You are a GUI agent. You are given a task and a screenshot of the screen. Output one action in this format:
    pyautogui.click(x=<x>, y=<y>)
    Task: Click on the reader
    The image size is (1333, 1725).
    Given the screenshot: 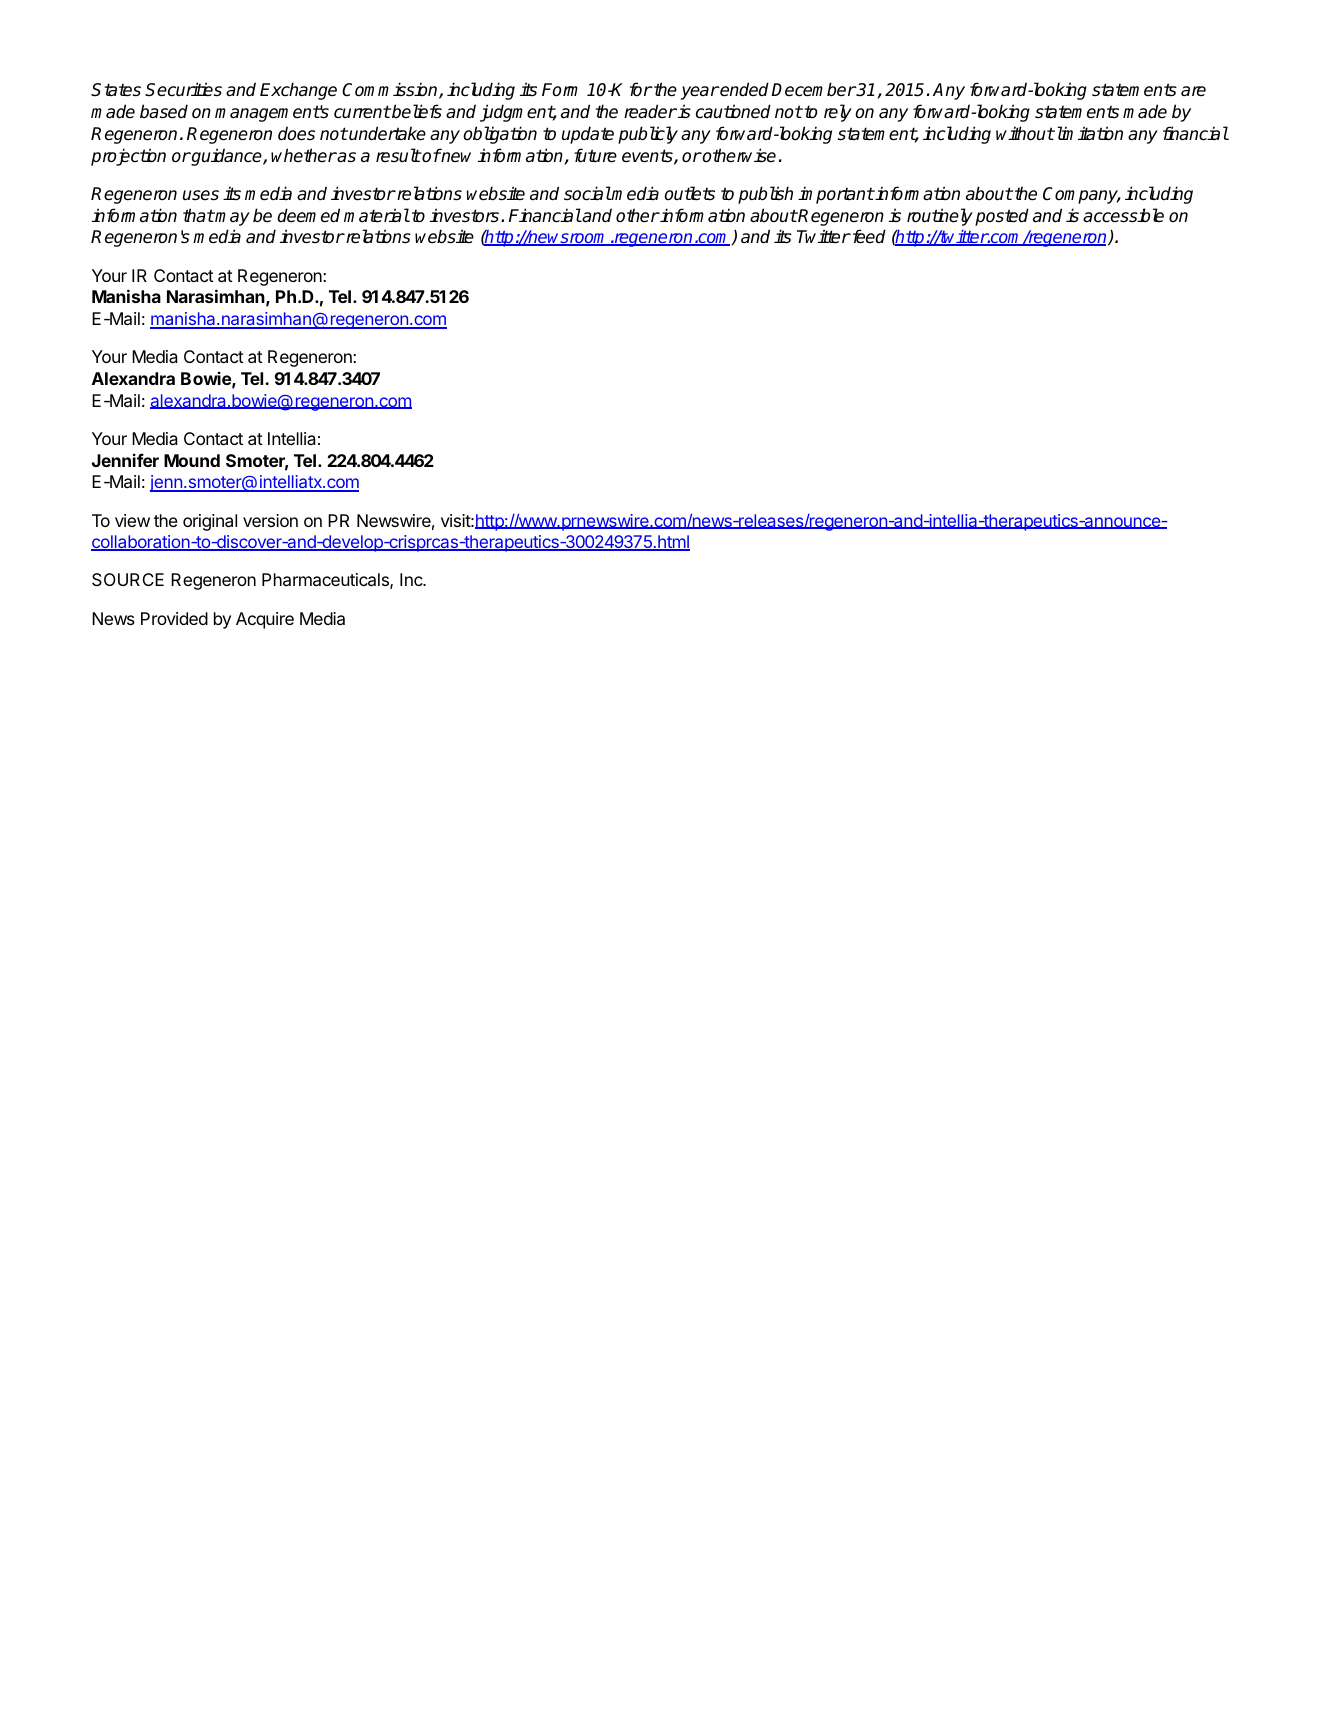 What is the action you would take?
    pyautogui.click(x=650, y=111)
